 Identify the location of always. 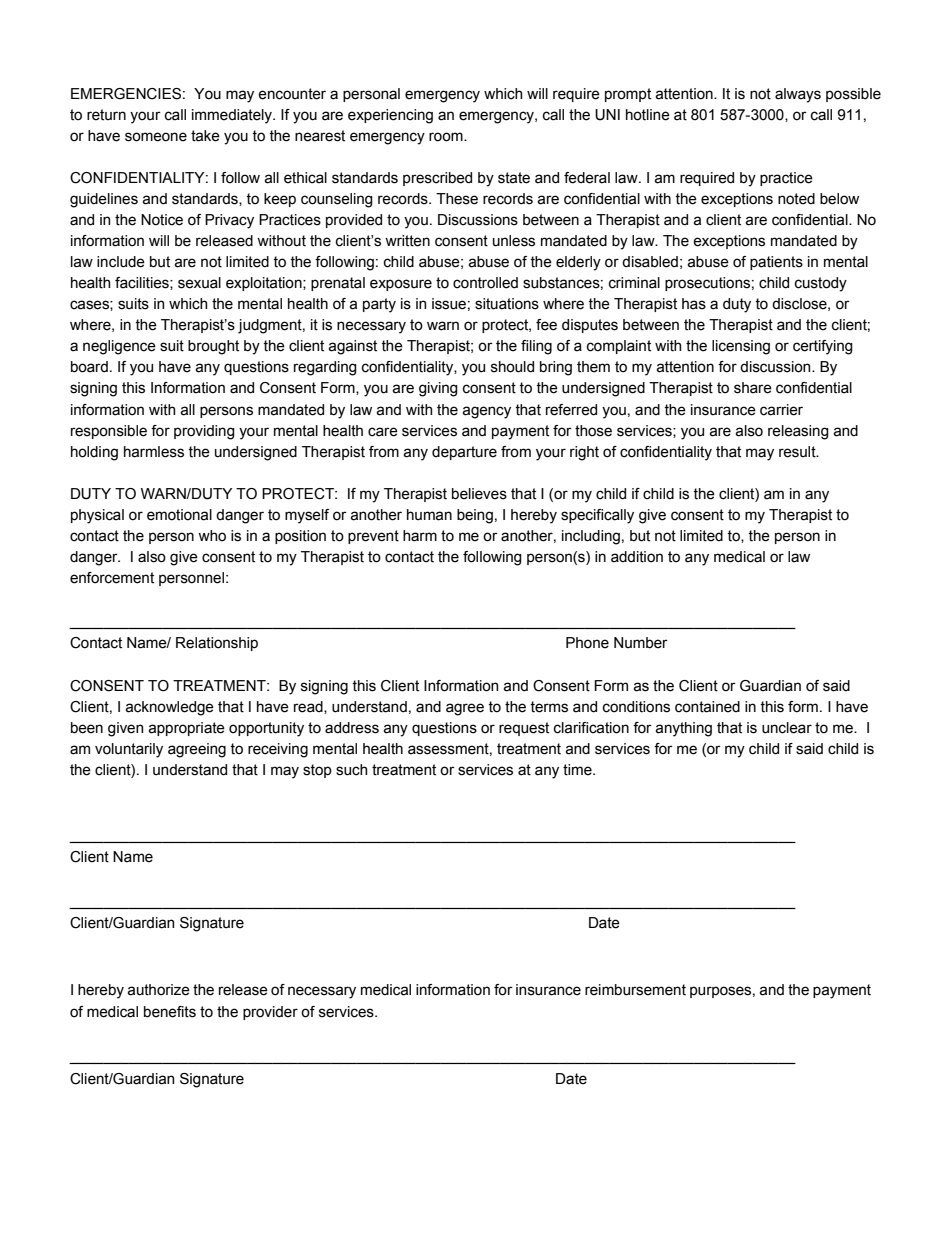
(798, 95).
